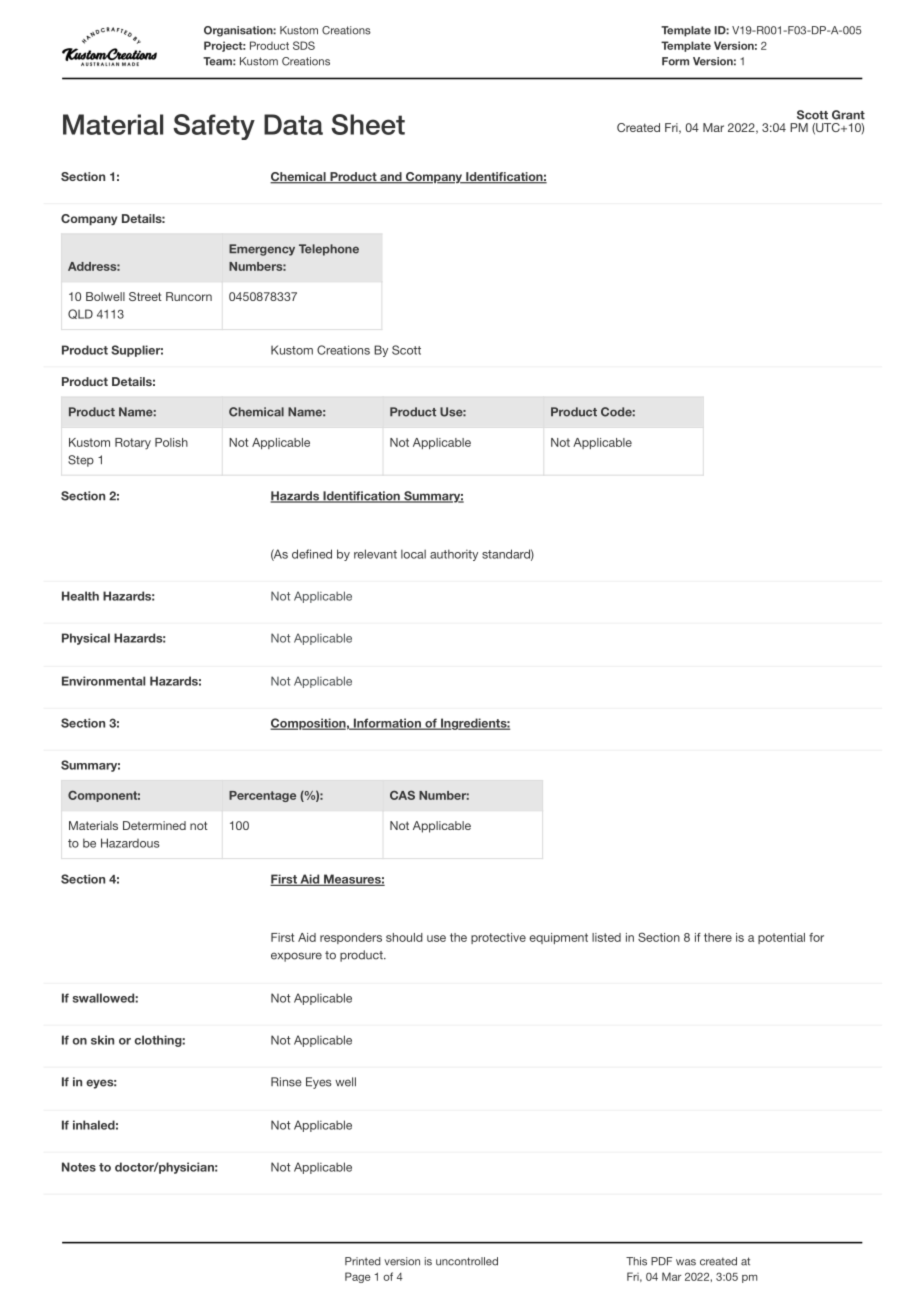 This screenshot has height=1308, width=924. I want to click on potential, so click(781, 938).
